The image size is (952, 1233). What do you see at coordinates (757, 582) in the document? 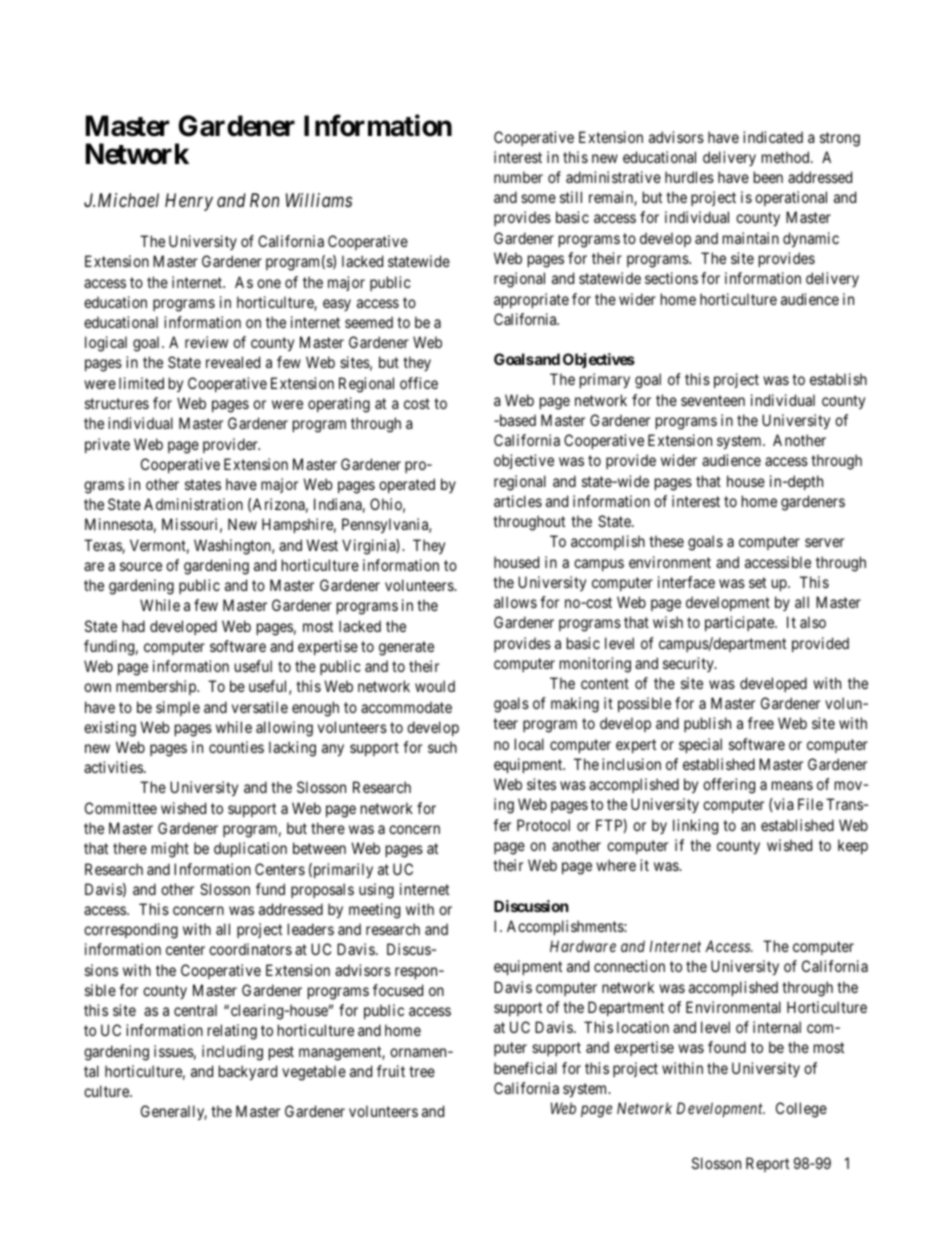
I see `set` at bounding box center [757, 582].
